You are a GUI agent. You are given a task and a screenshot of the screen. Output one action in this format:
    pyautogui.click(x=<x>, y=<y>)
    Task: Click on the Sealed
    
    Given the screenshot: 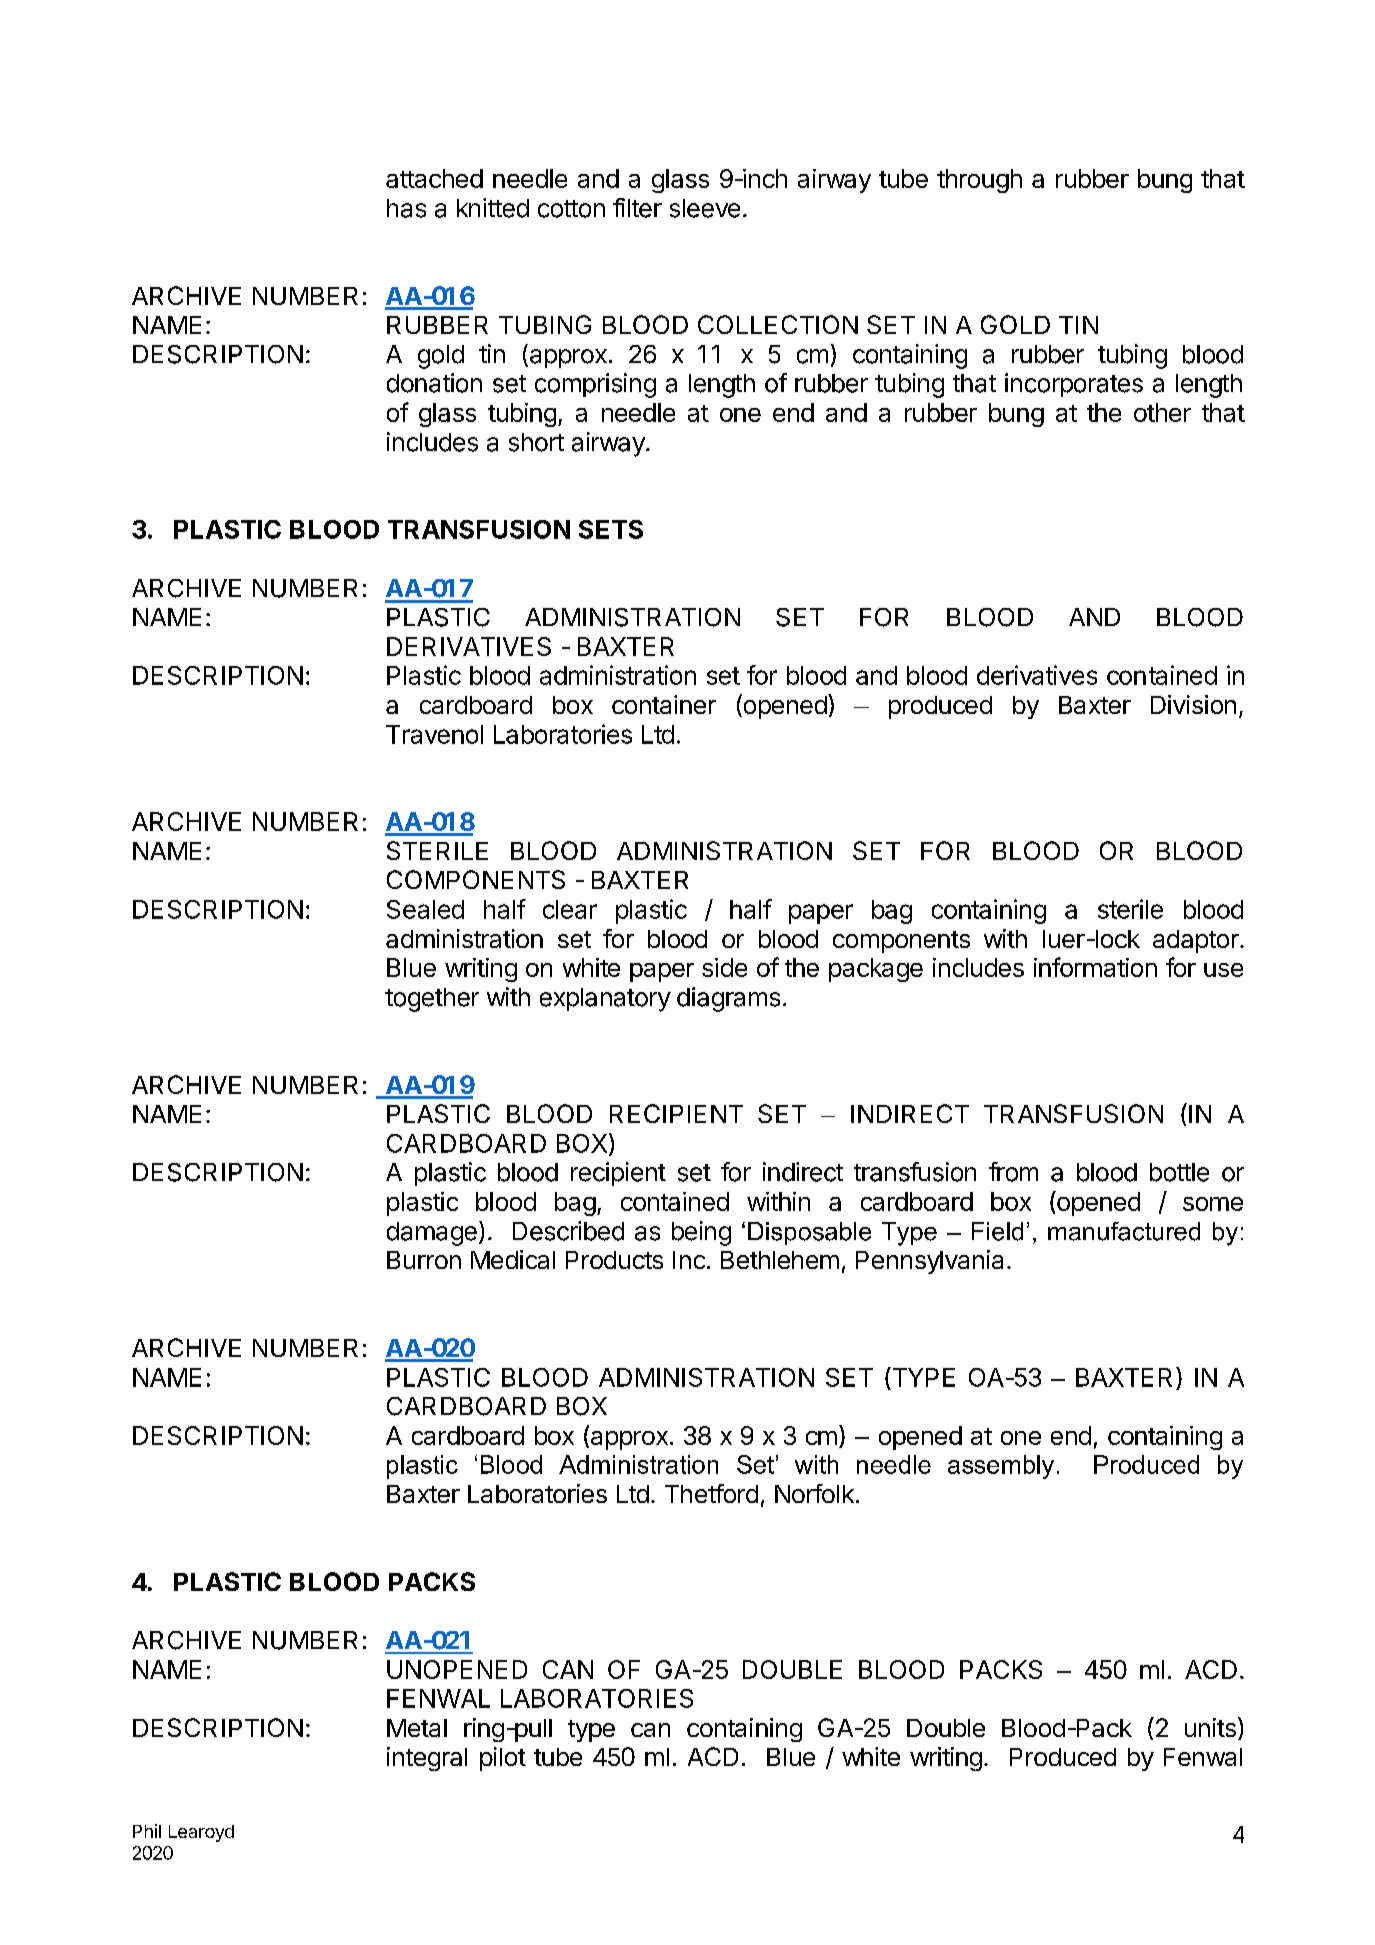 What is the action you would take?
    pyautogui.click(x=425, y=909)
